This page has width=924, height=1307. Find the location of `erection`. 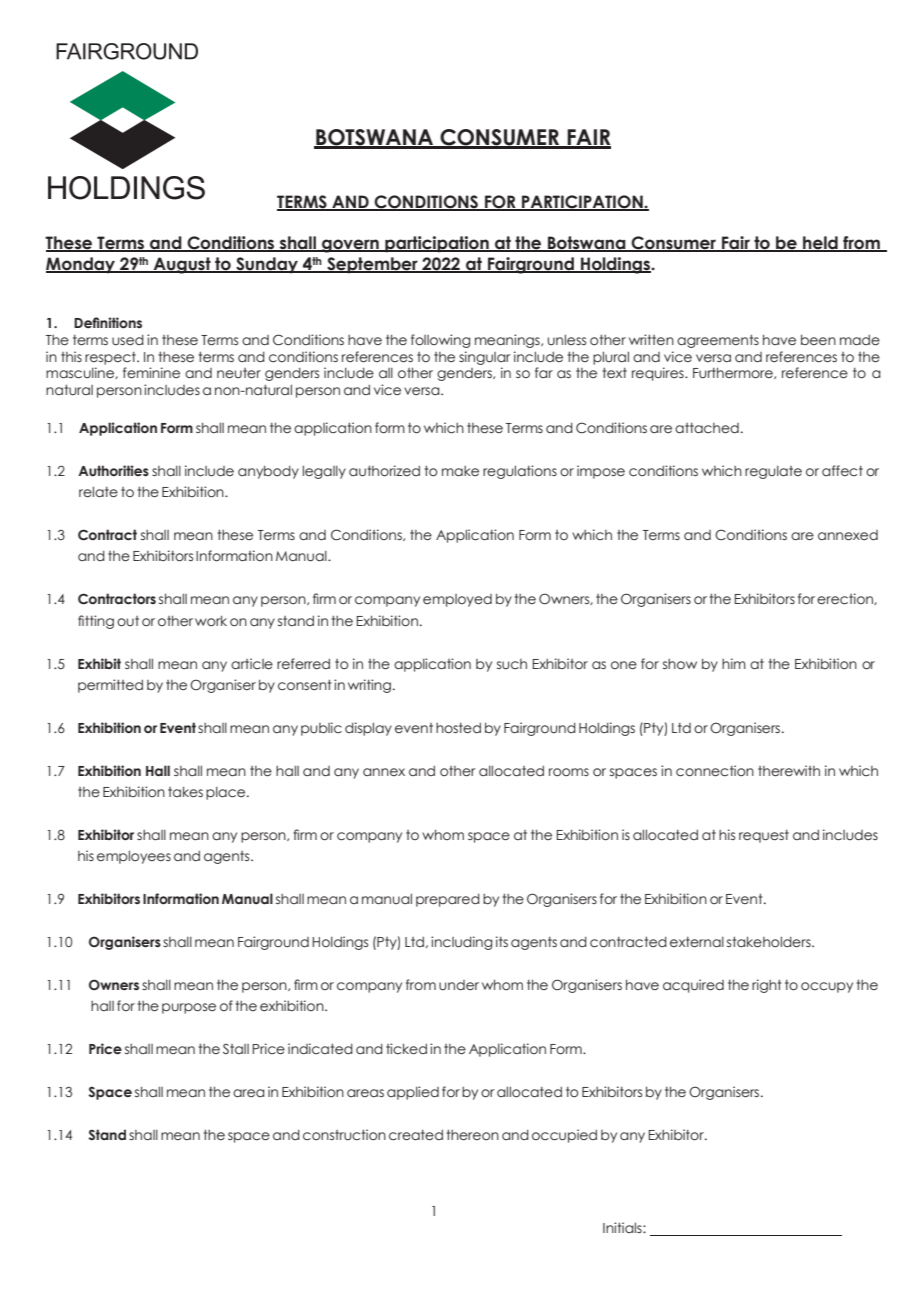

erection is located at coordinates (846, 599).
